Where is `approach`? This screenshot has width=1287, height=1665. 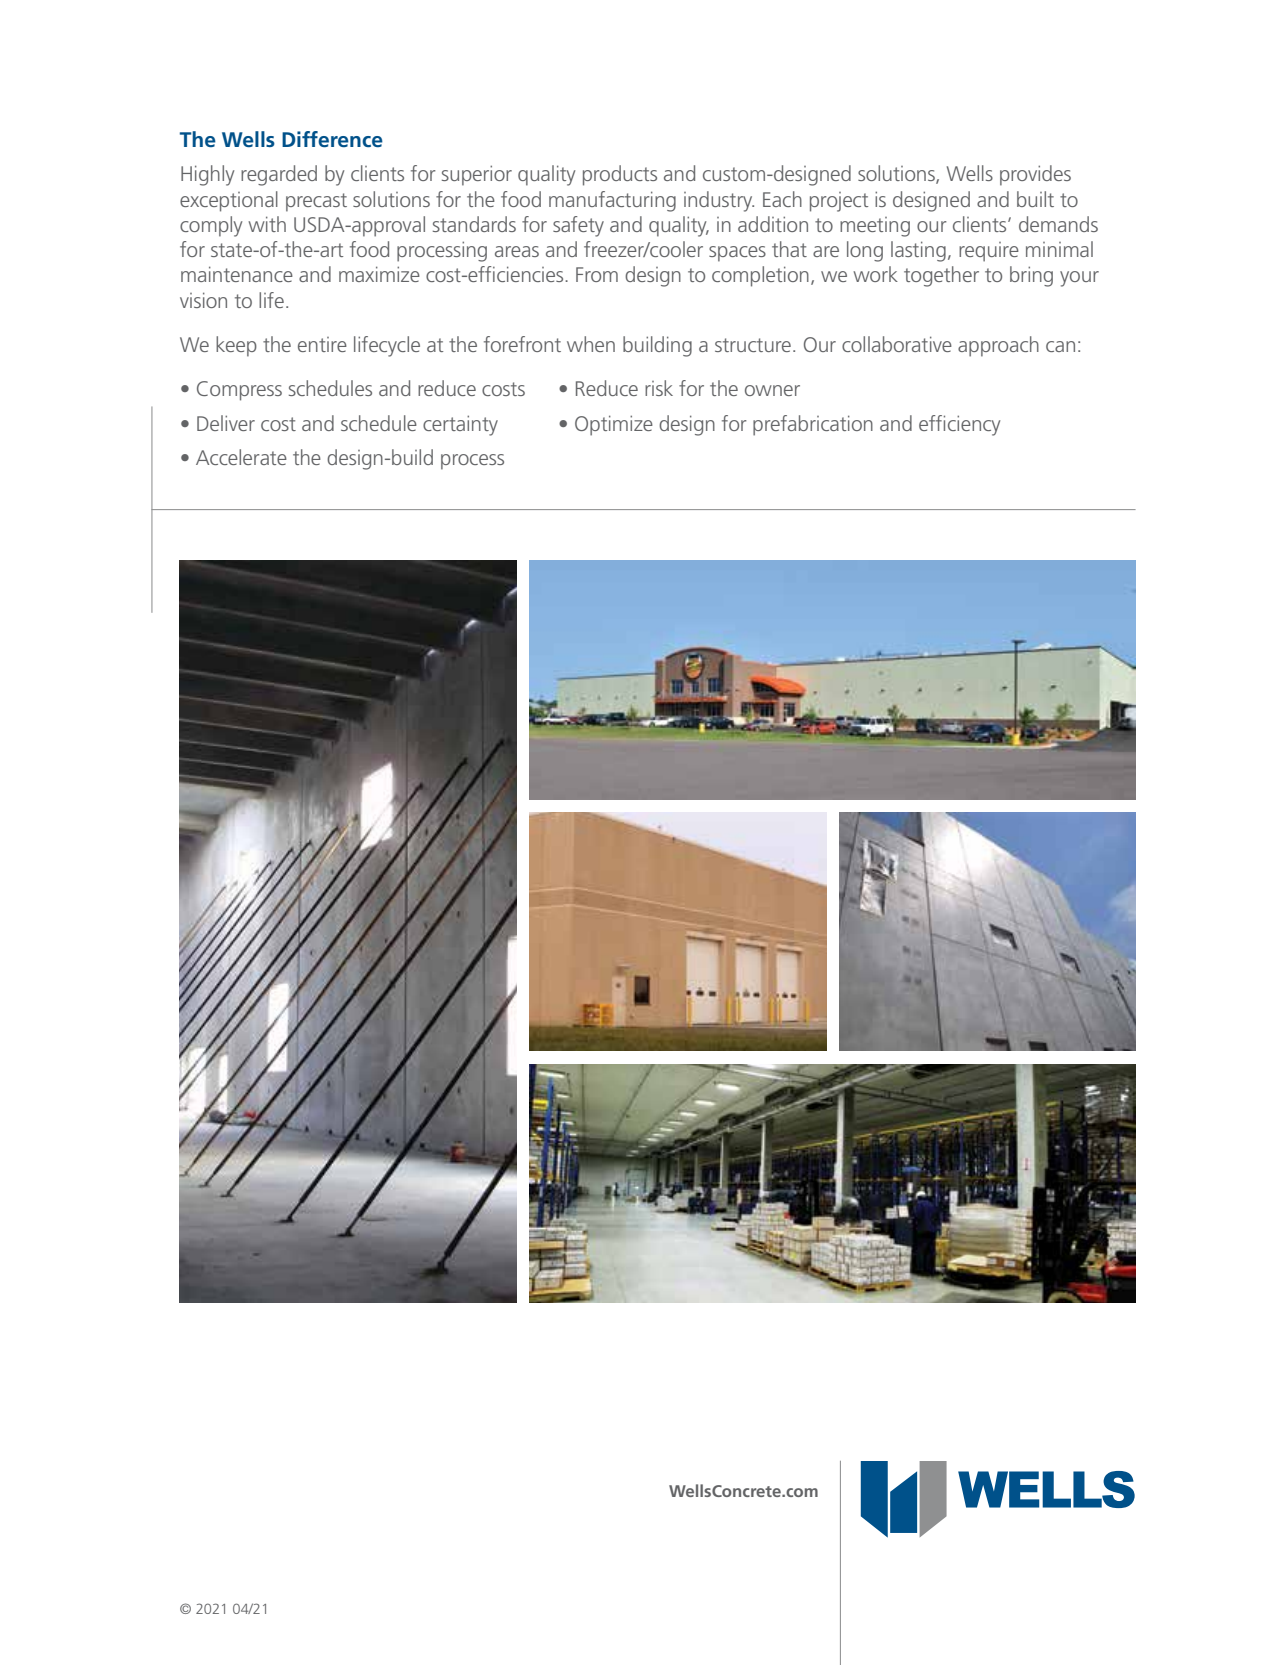 approach is located at coordinates (998, 346).
